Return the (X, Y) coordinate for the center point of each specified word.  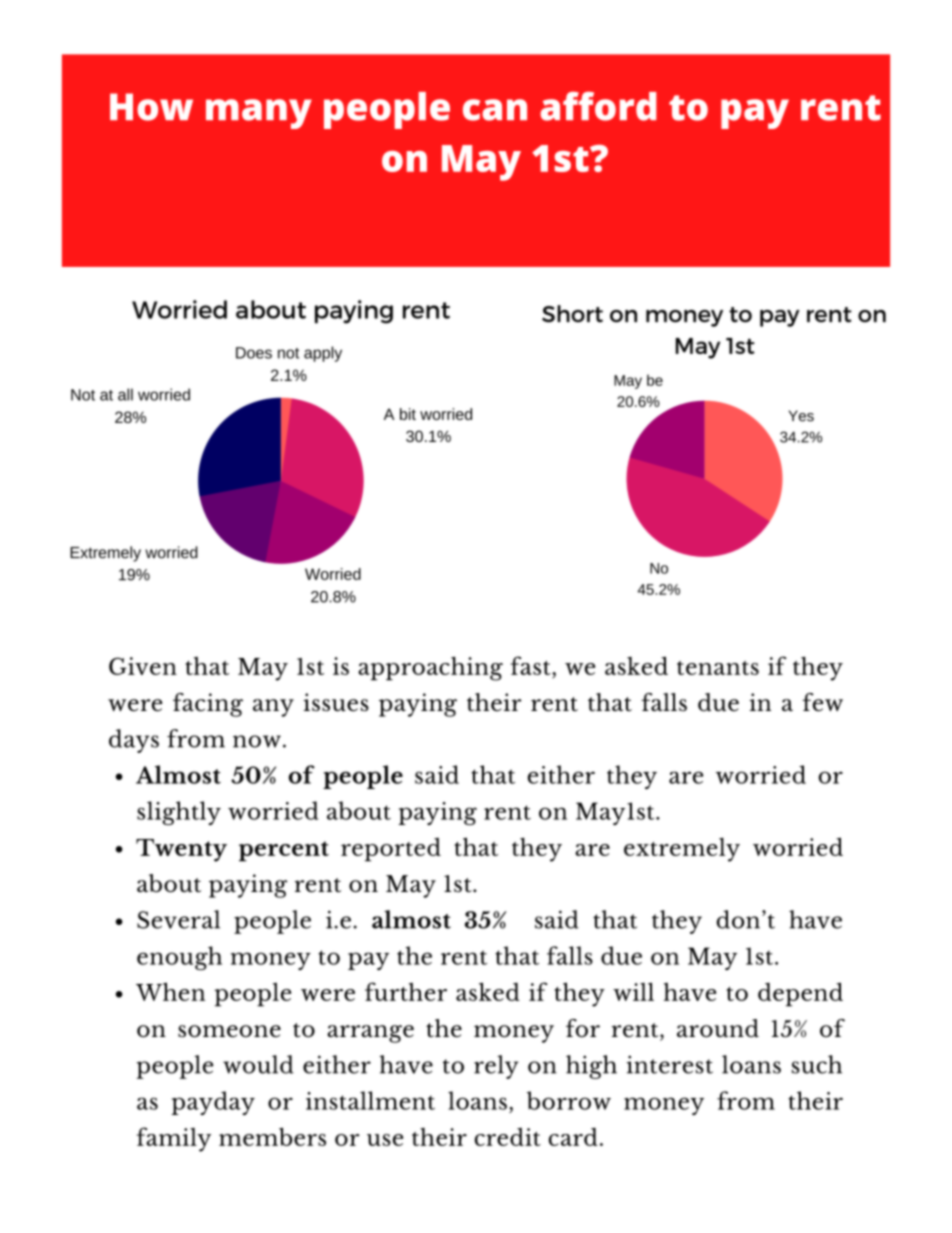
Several (178, 919)
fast (532, 665)
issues (336, 702)
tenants (718, 668)
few (822, 702)
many (259, 114)
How (151, 107)
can (495, 110)
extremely (682, 850)
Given (143, 666)
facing (208, 705)
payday (213, 1103)
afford (598, 106)
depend (800, 994)
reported (391, 849)
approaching (430, 669)
